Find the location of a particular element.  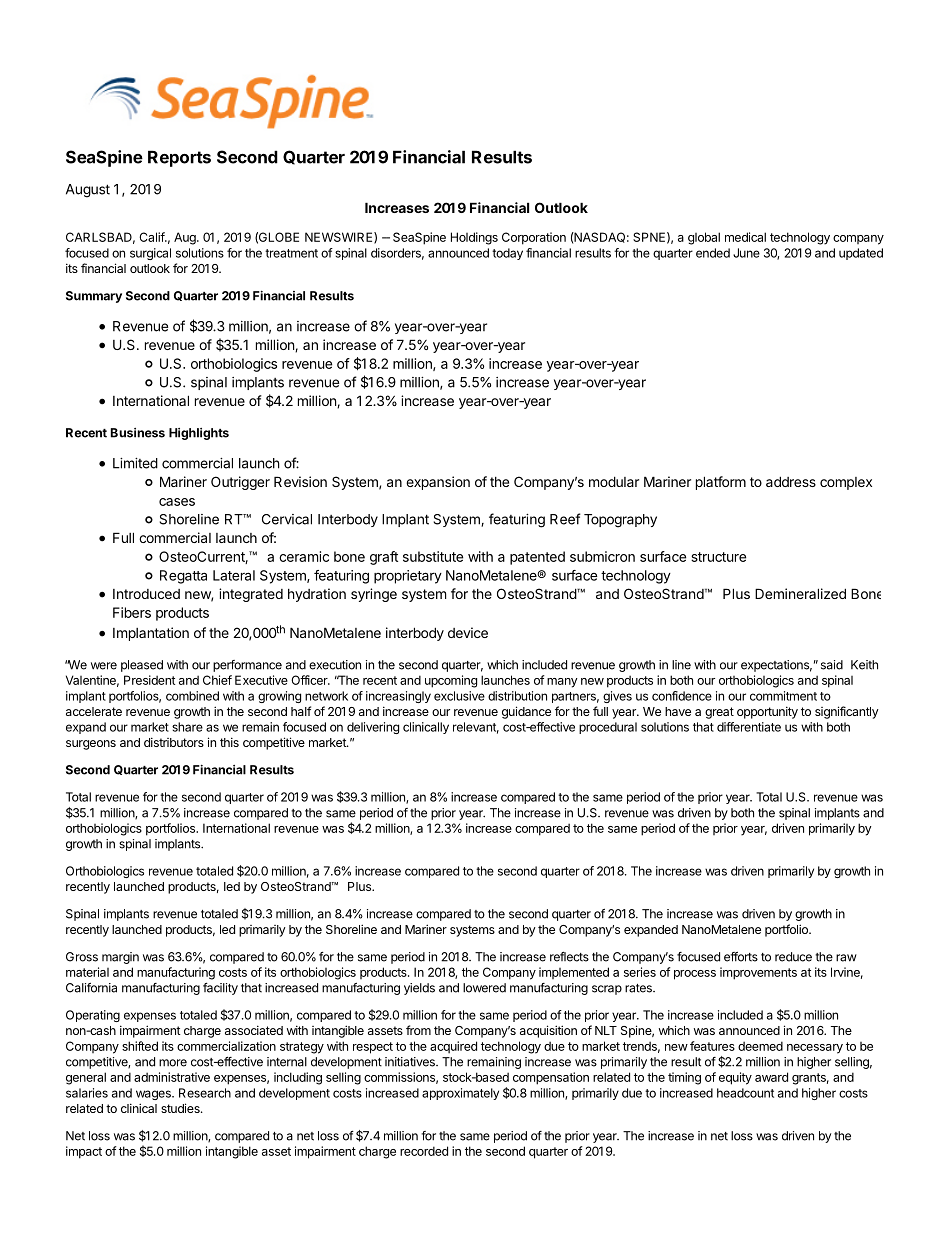

Reports is located at coordinates (179, 158).
